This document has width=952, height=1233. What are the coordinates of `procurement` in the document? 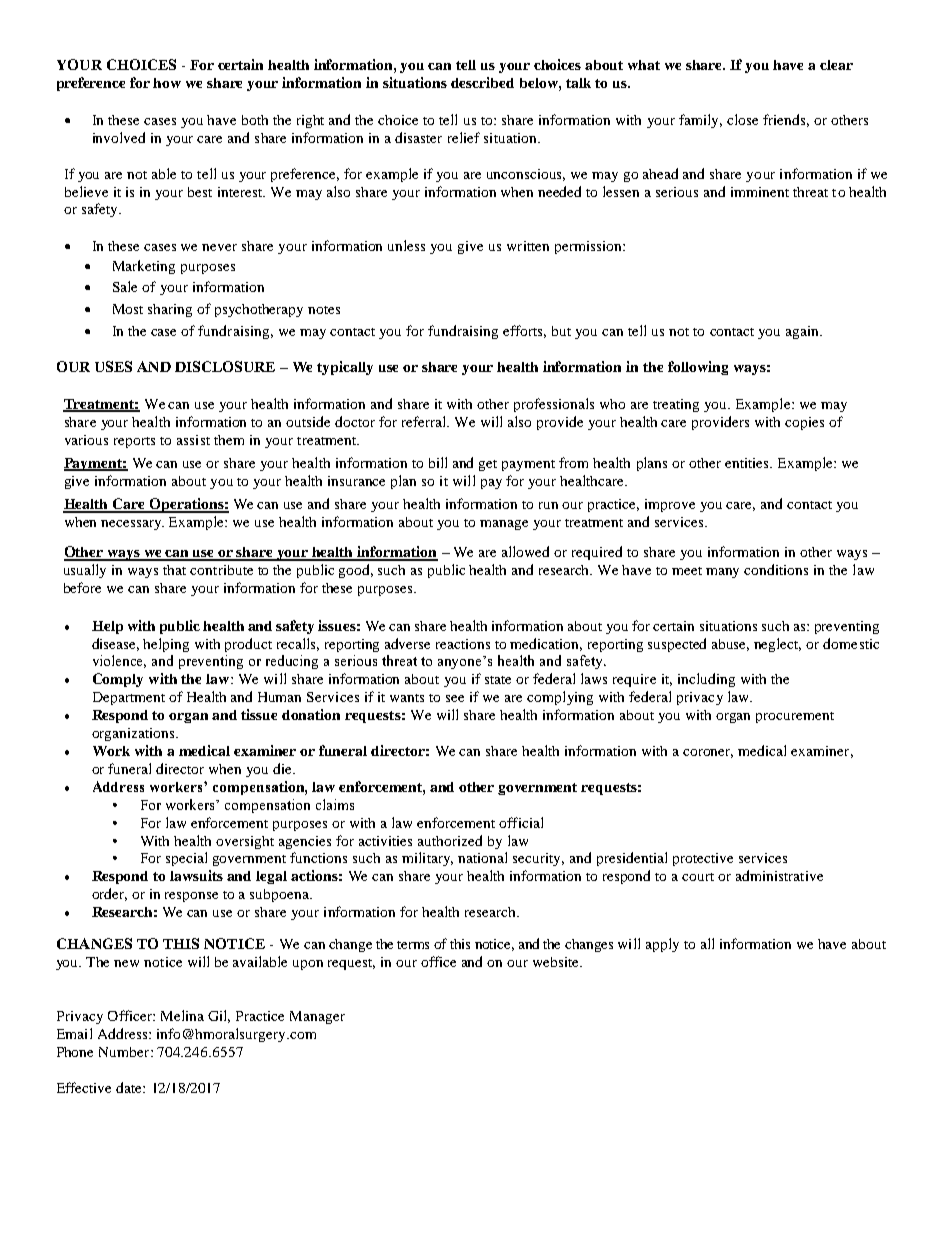 It's located at (795, 717).
